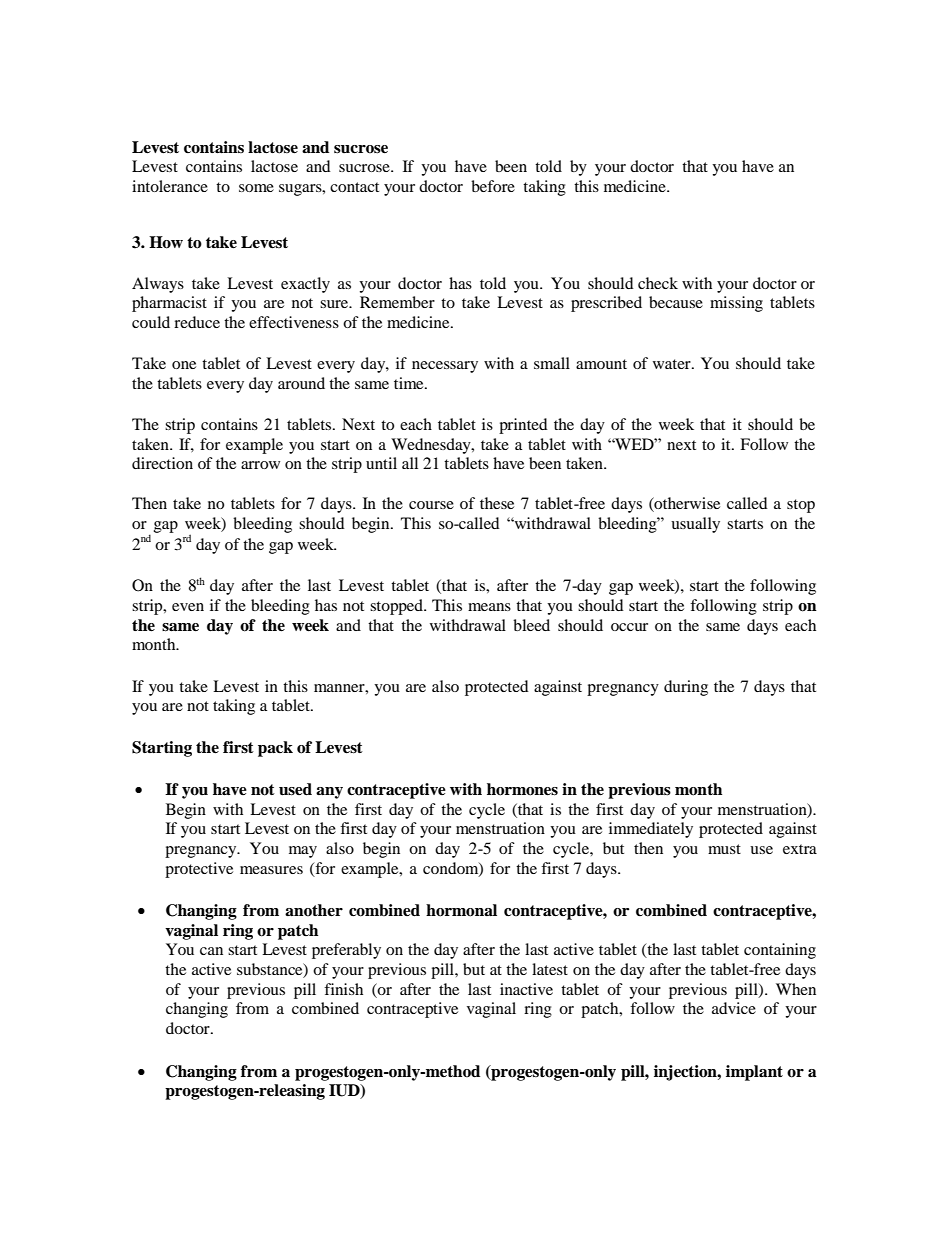 The image size is (952, 1233). What do you see at coordinates (658, 283) in the image?
I see `check` at bounding box center [658, 283].
